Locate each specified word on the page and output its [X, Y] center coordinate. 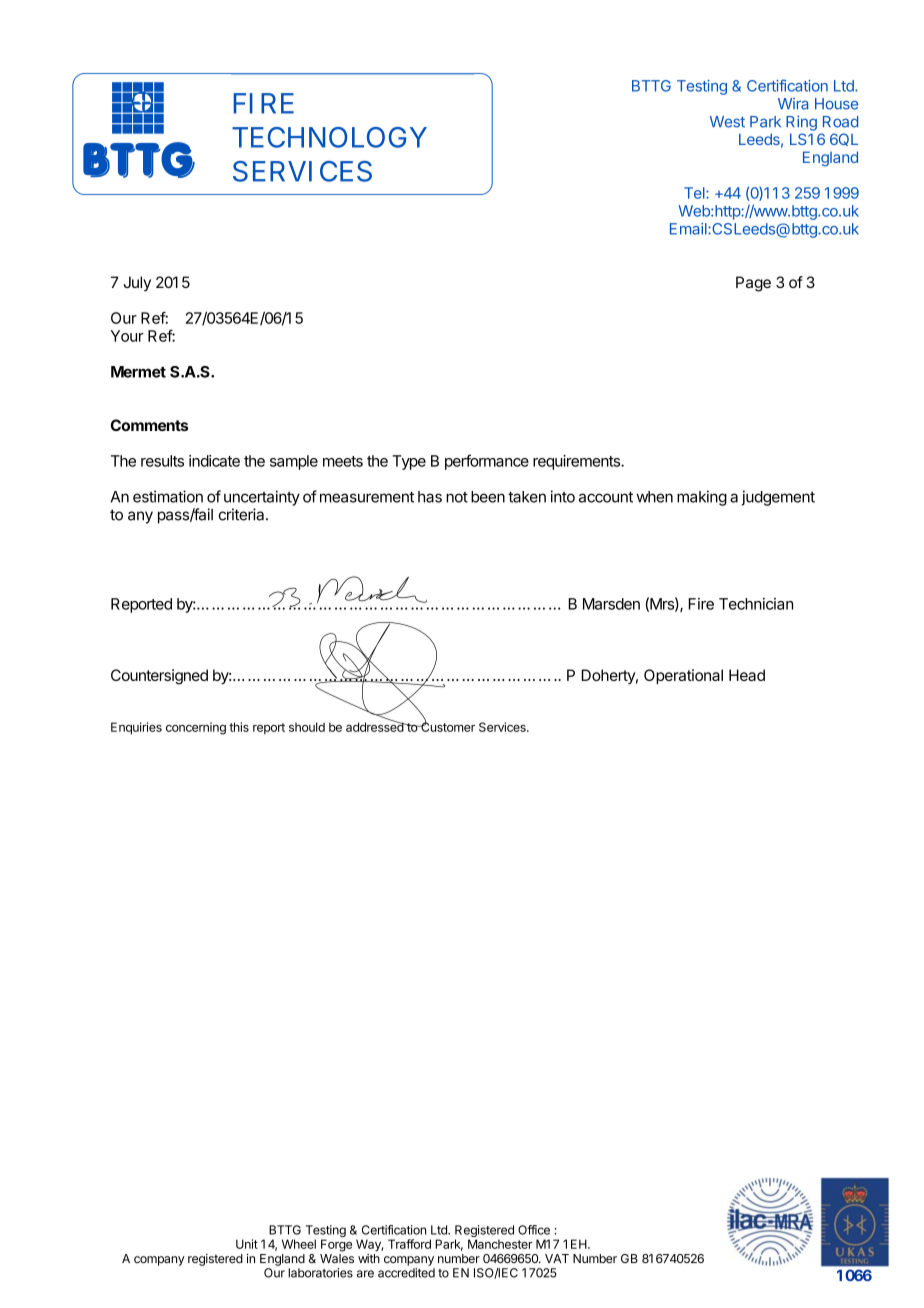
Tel [695, 193]
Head [747, 675]
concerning [196, 728]
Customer [447, 726]
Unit [247, 1244]
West [727, 122]
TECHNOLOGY [329, 137]
